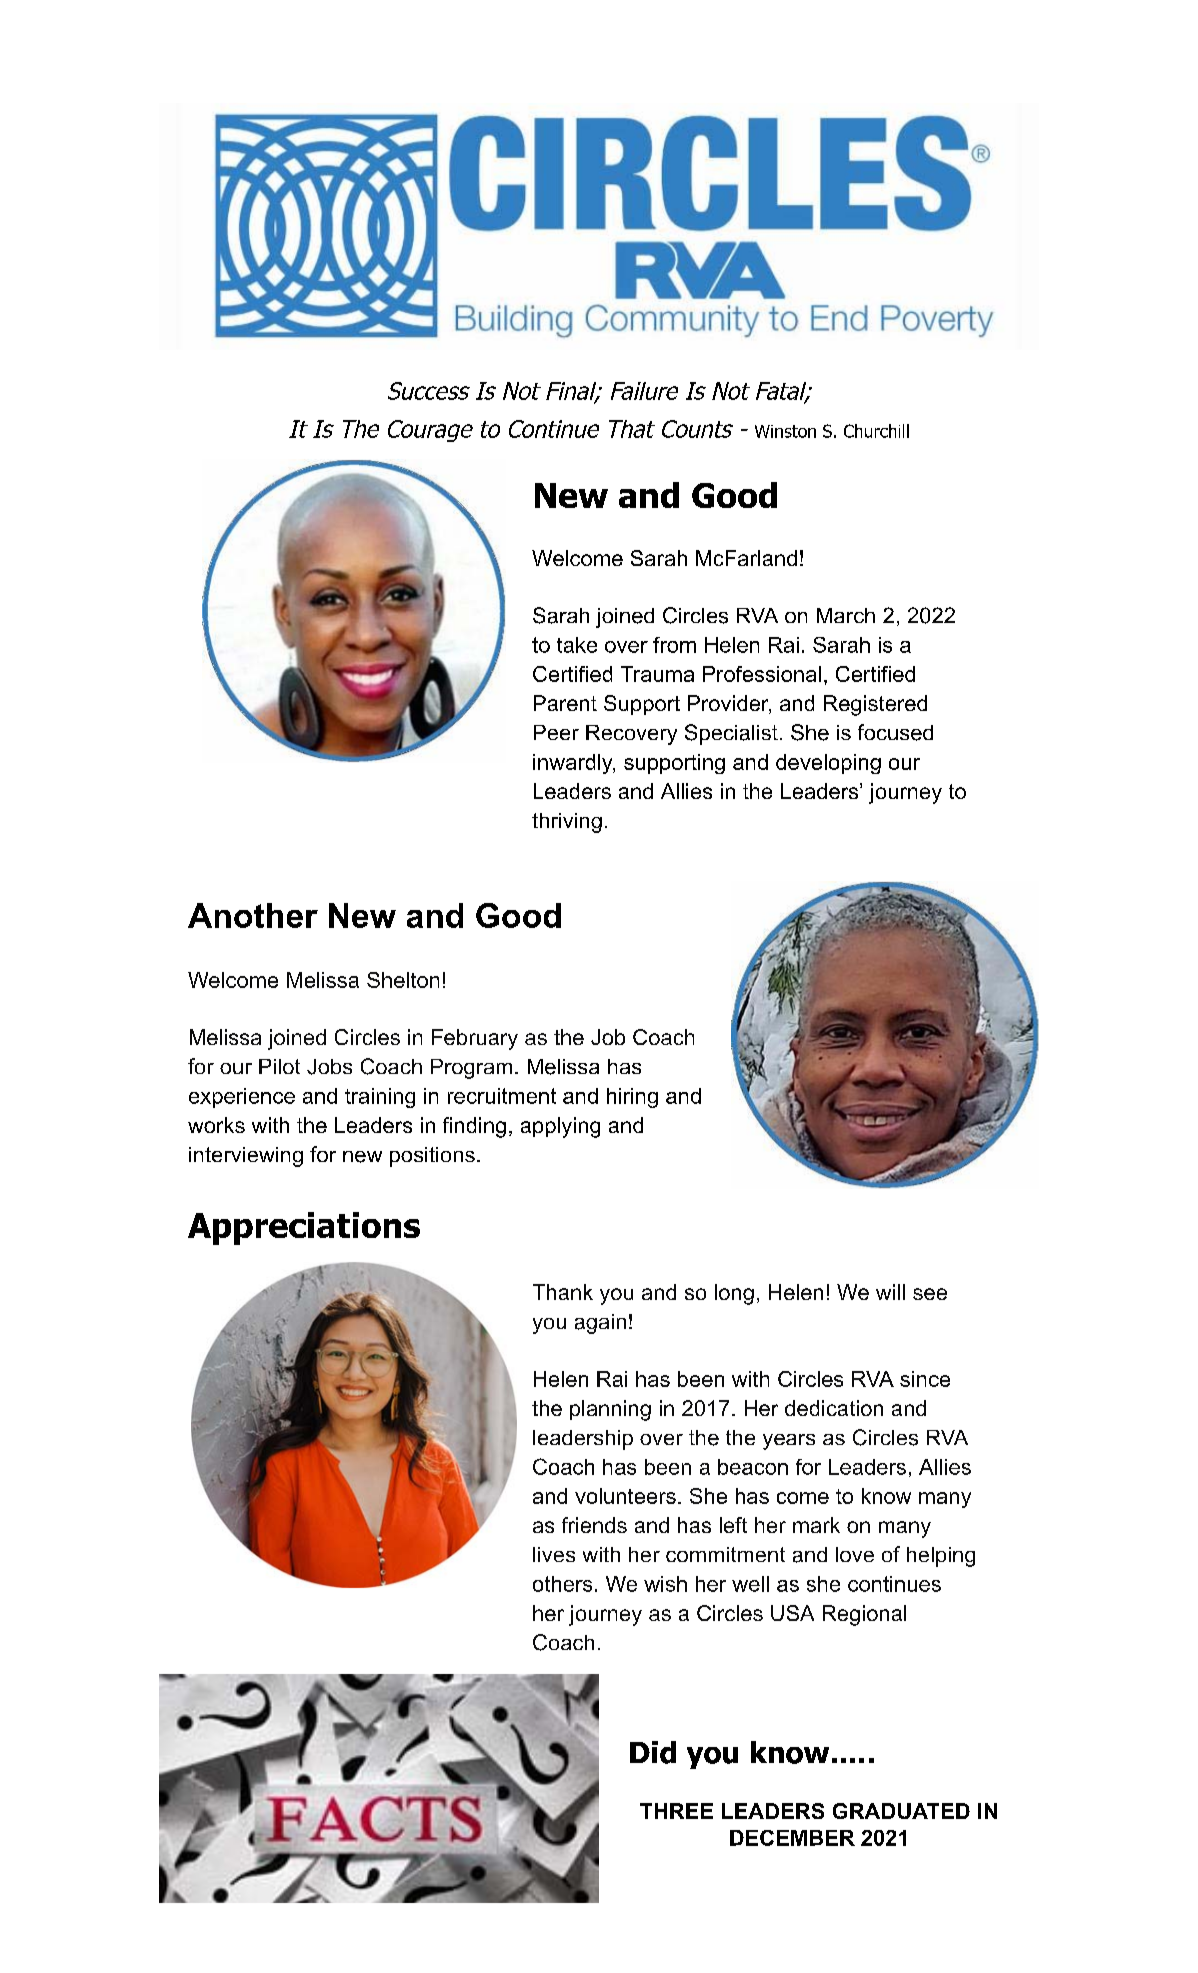 Image resolution: width=1198 pixels, height=1973 pixels. I want to click on love, so click(855, 1554).
